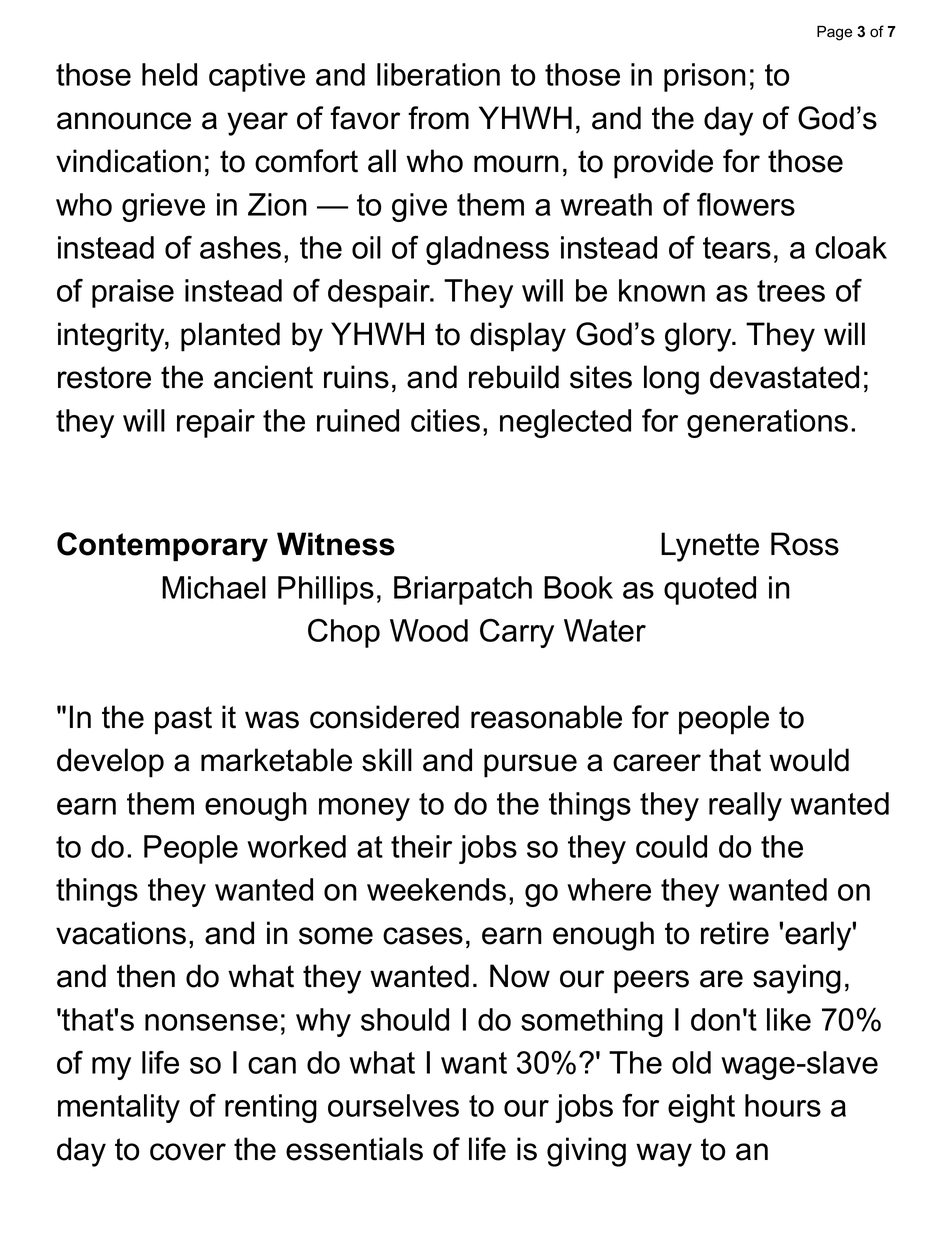 Image resolution: width=952 pixels, height=1233 pixels. Describe the element at coordinates (530, 766) in the document. I see `pursue` at that location.
